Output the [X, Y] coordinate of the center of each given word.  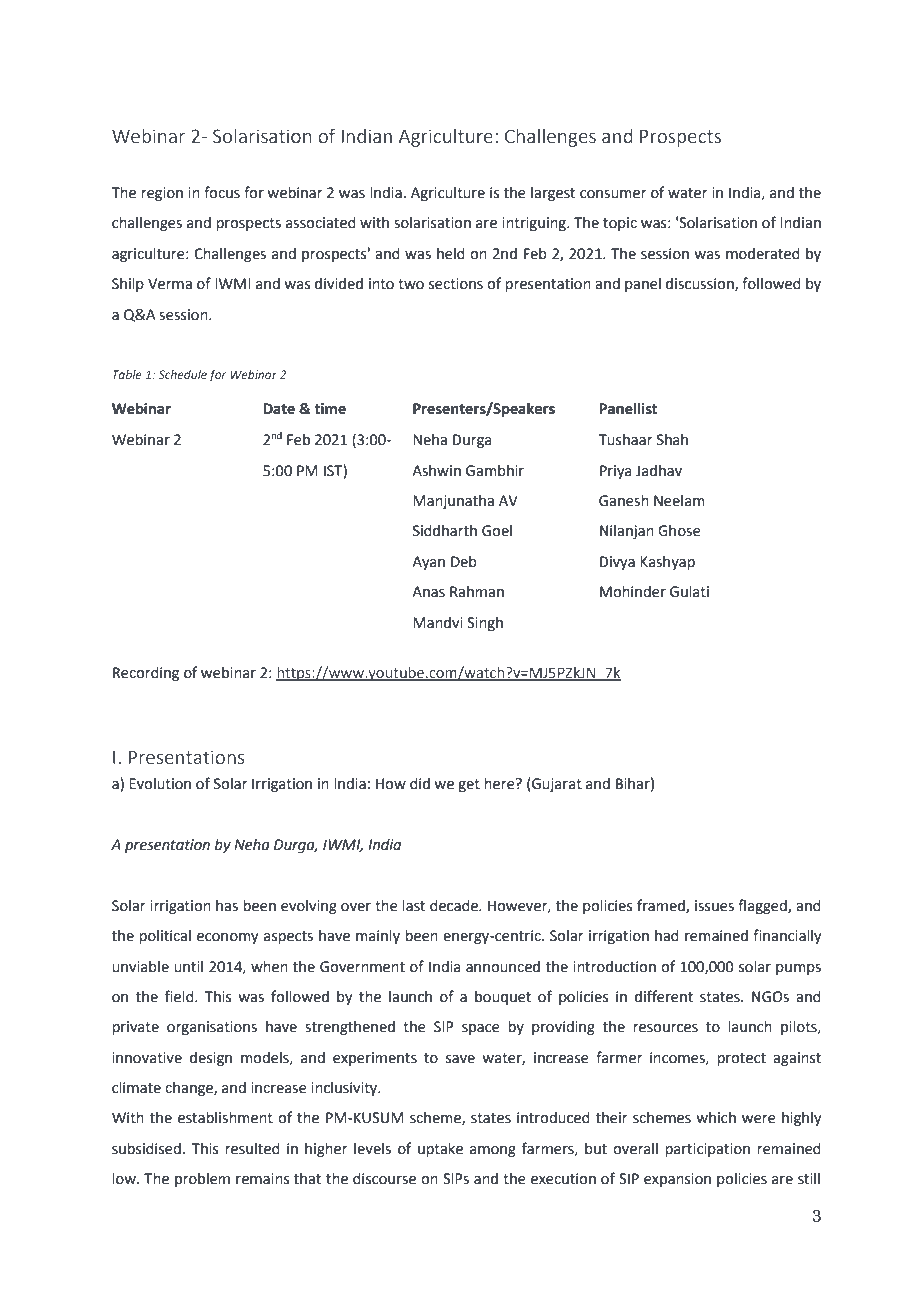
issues [714, 906]
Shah [672, 440]
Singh [485, 624]
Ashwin [436, 471]
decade [455, 906]
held [451, 254]
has [227, 906]
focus [222, 192]
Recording [146, 674]
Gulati [689, 592]
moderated [763, 254]
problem [202, 1180]
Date [279, 409]
